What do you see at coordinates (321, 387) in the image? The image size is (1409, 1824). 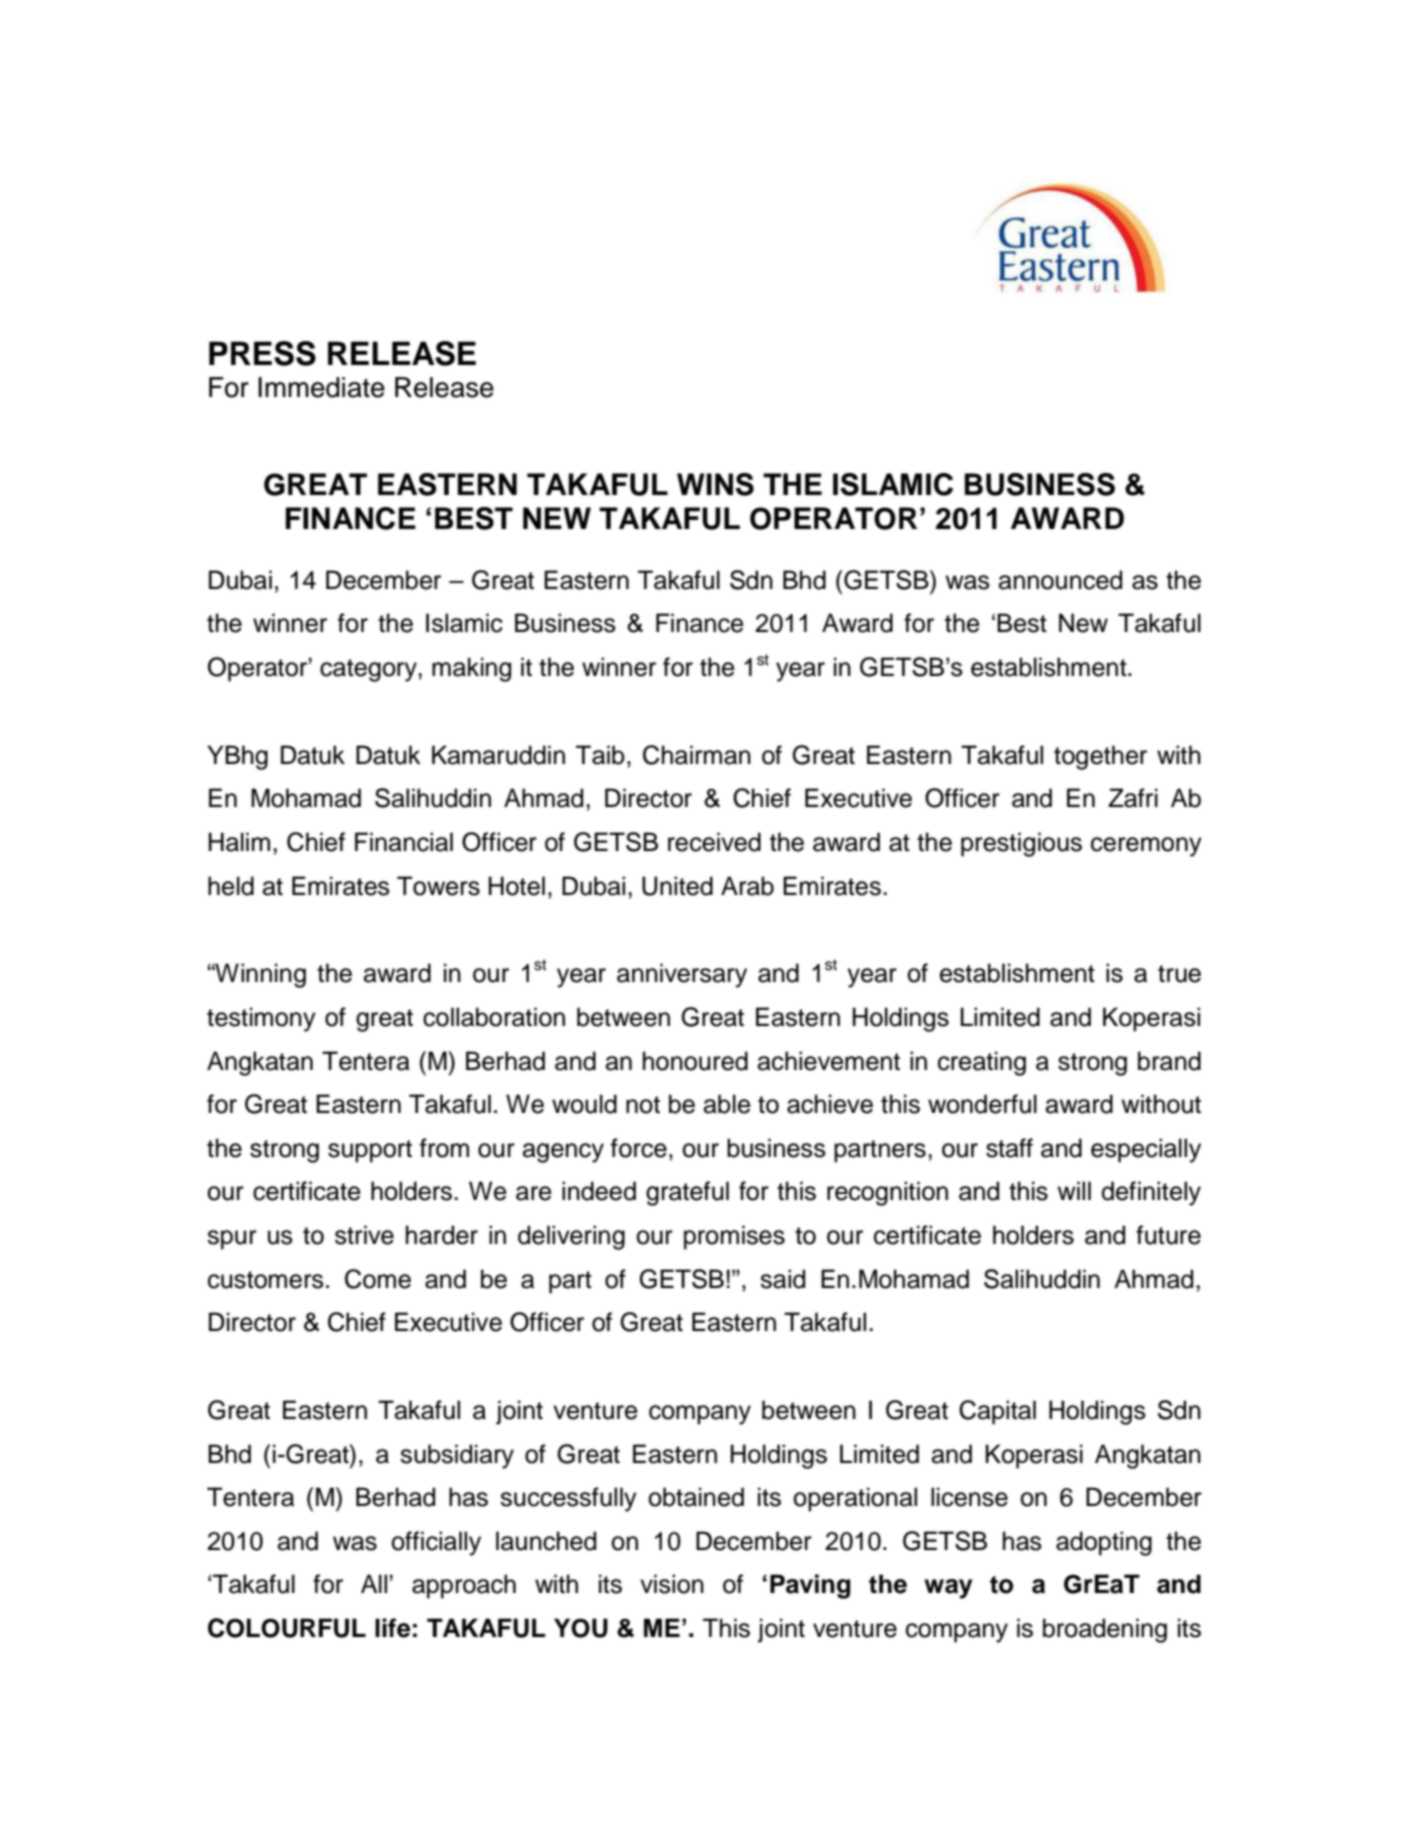 I see `Immediate` at bounding box center [321, 387].
